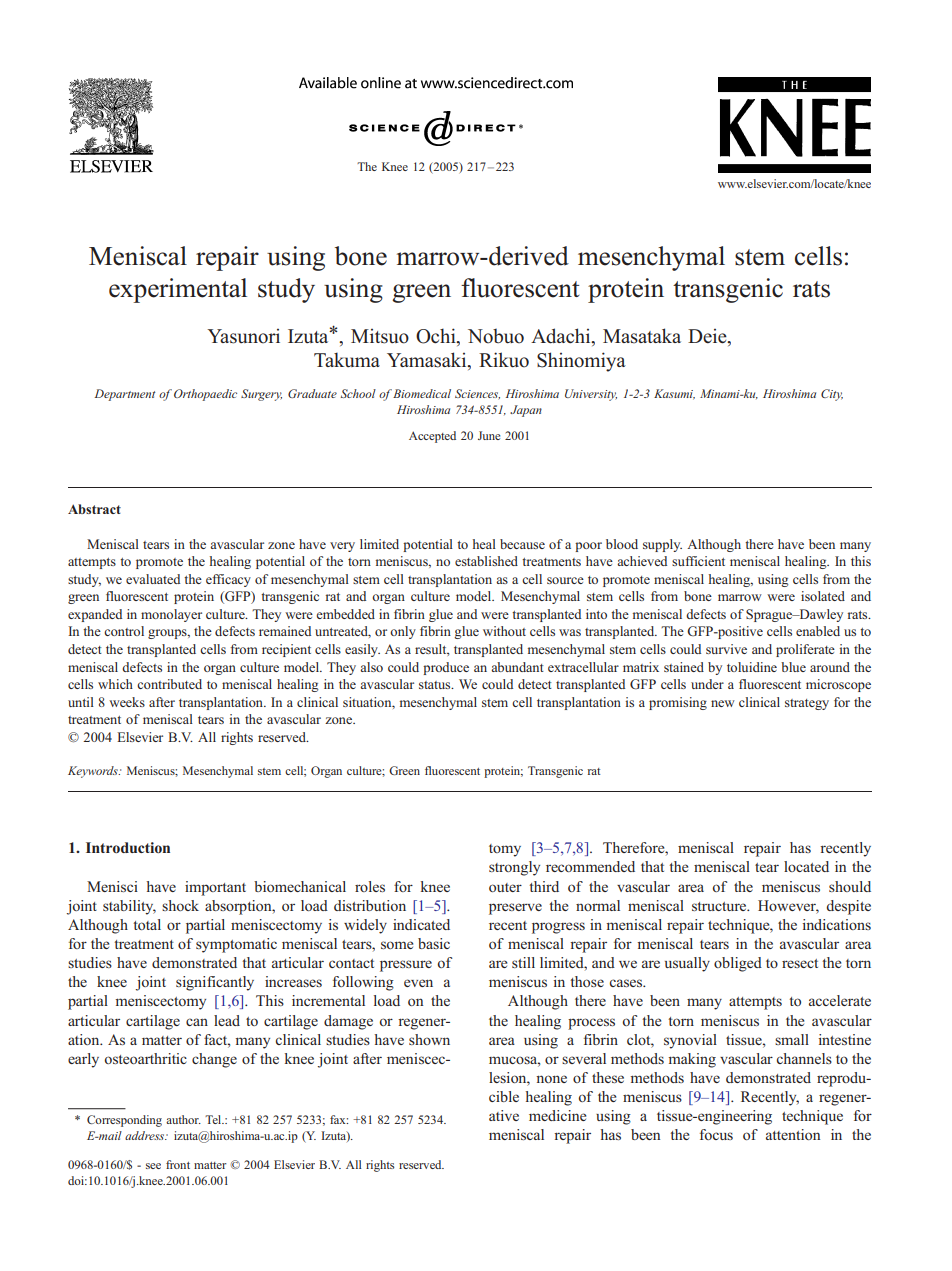 The image size is (952, 1271). I want to click on none, so click(551, 1079).
